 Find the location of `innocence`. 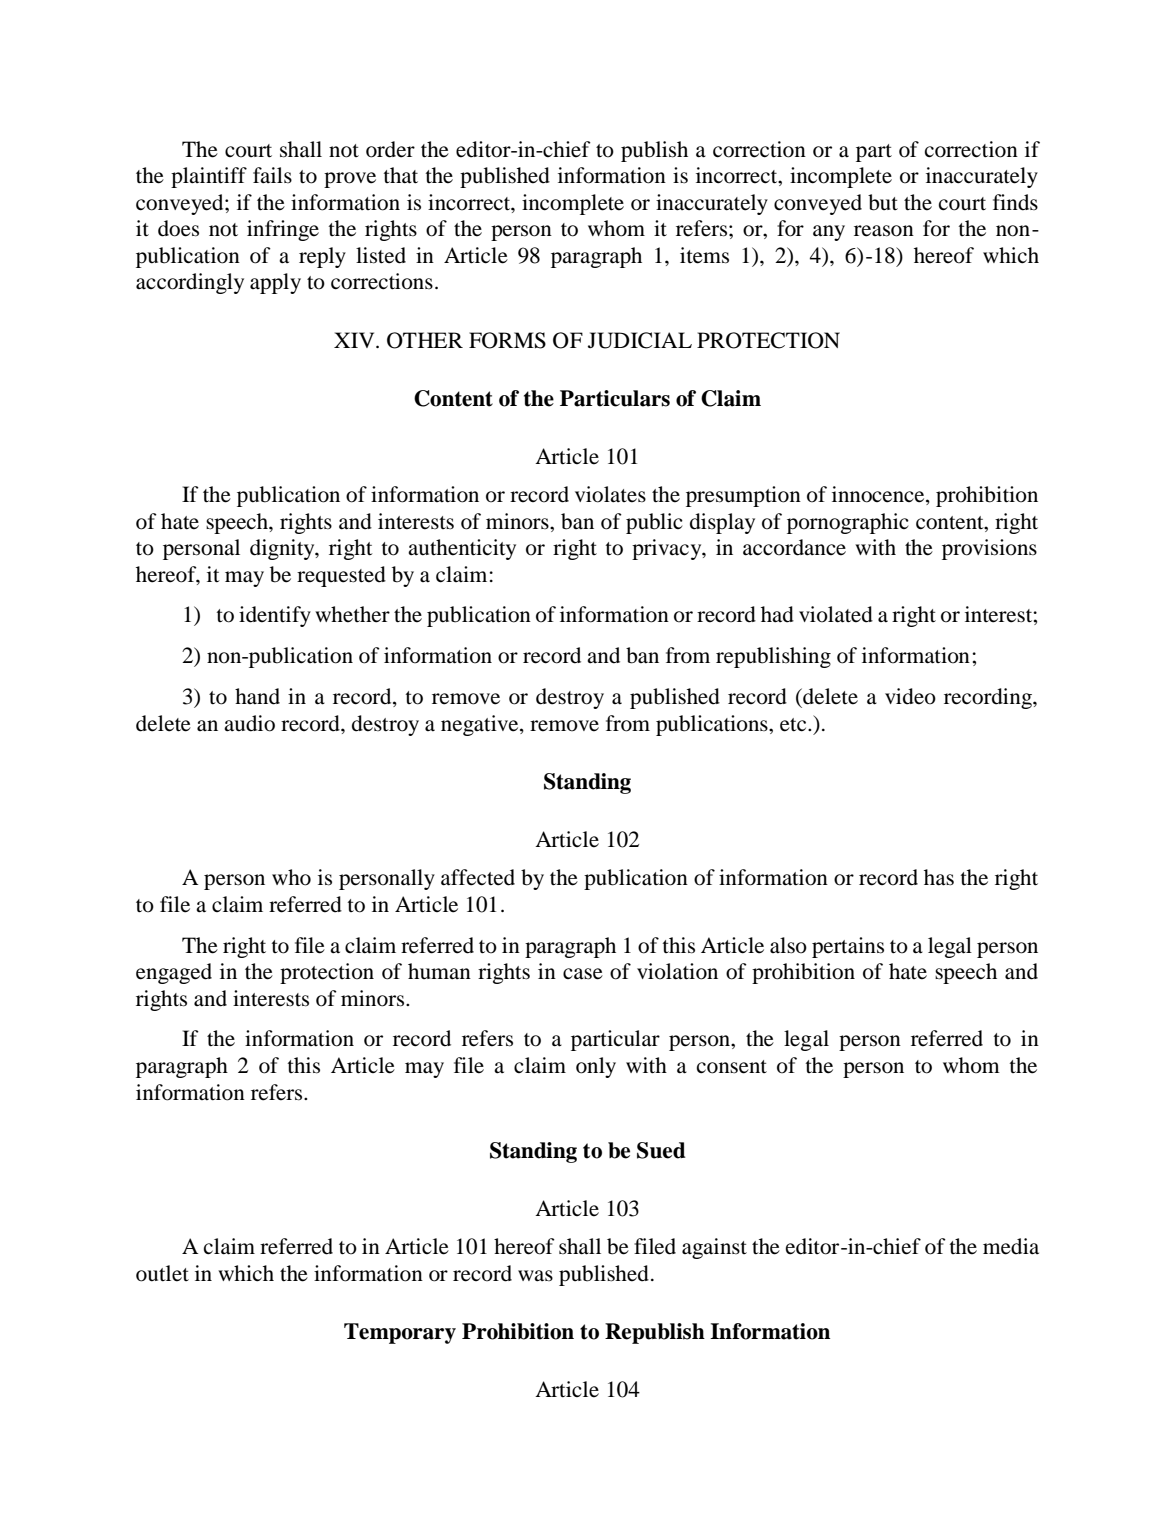

innocence is located at coordinates (879, 495).
